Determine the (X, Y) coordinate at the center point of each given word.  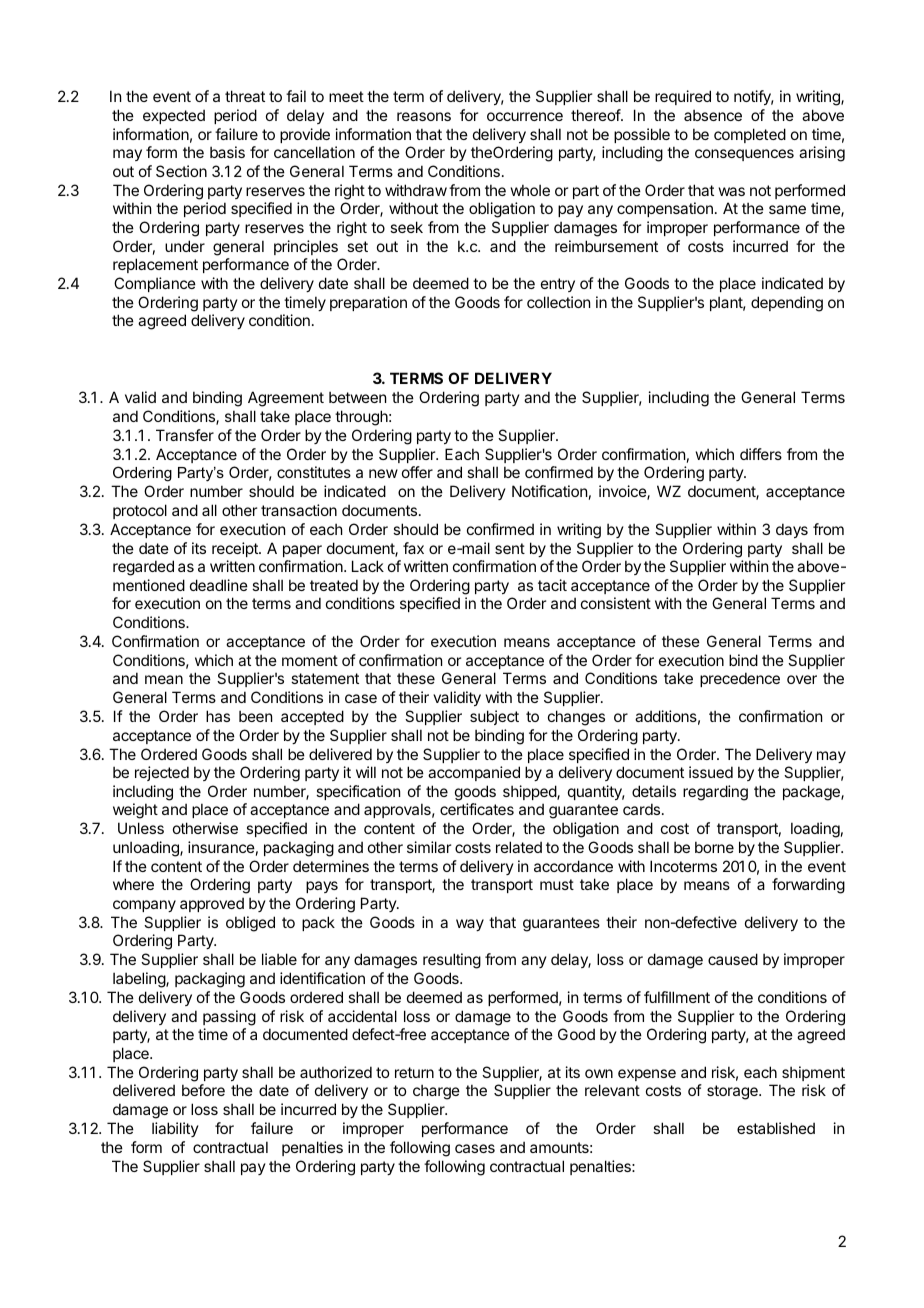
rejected (162, 773)
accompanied (474, 773)
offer (417, 472)
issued (711, 772)
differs (761, 454)
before (203, 1090)
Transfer (185, 435)
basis (227, 152)
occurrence (525, 116)
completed (750, 135)
